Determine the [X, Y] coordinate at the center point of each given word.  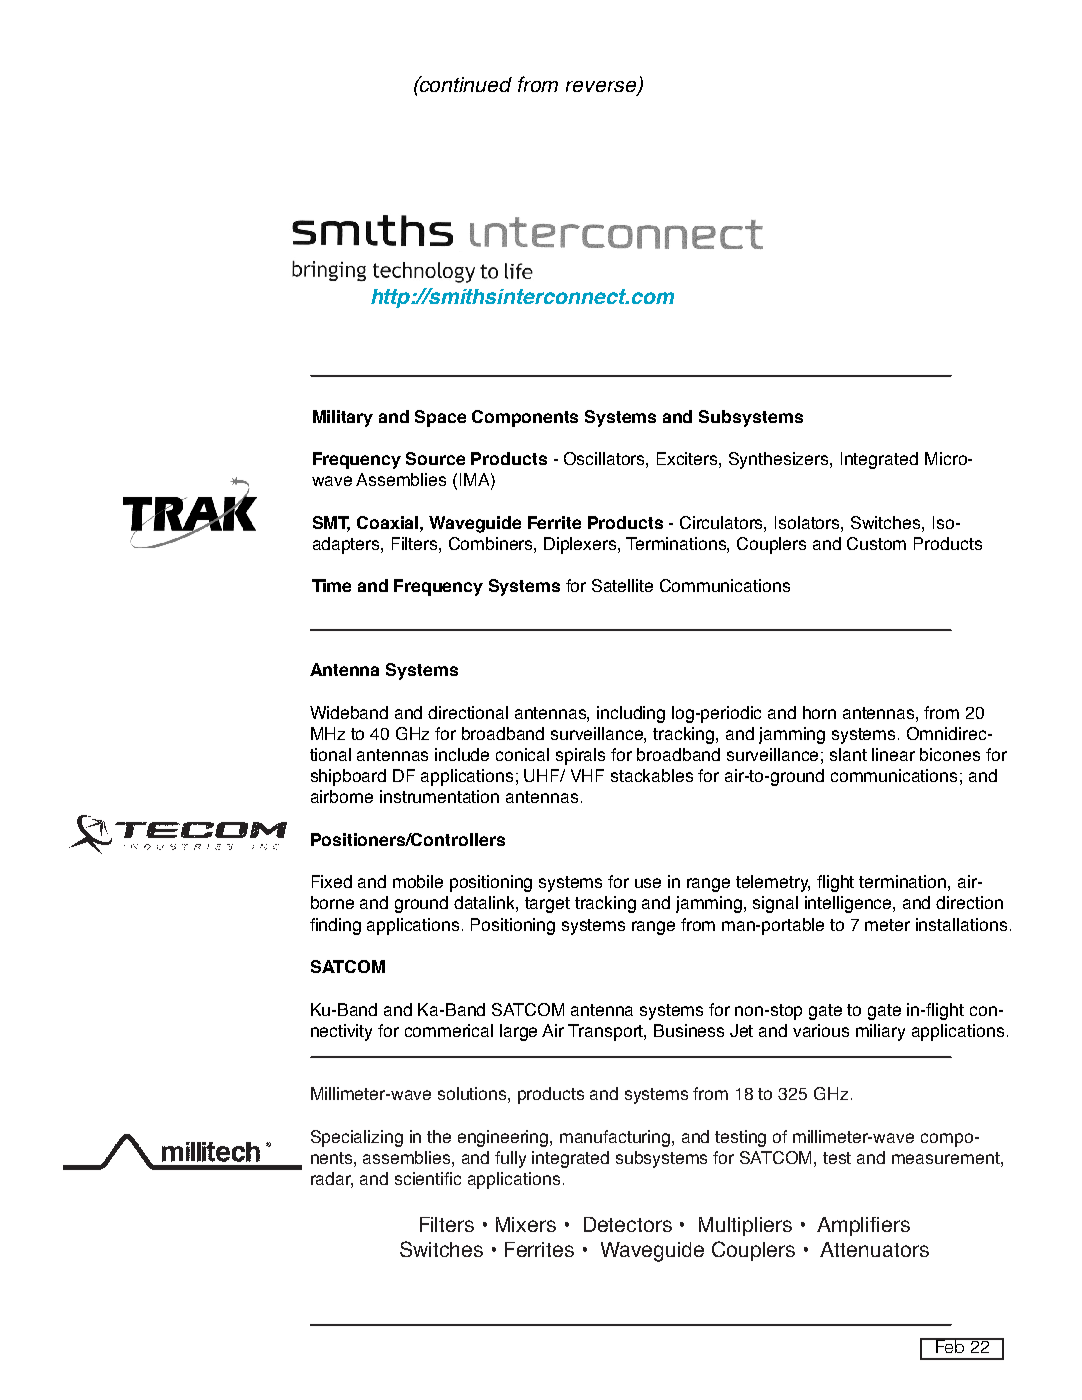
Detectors [628, 1224]
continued [464, 84]
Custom [876, 543]
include [462, 754]
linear [893, 754]
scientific [428, 1178]
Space [440, 418]
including [631, 714]
